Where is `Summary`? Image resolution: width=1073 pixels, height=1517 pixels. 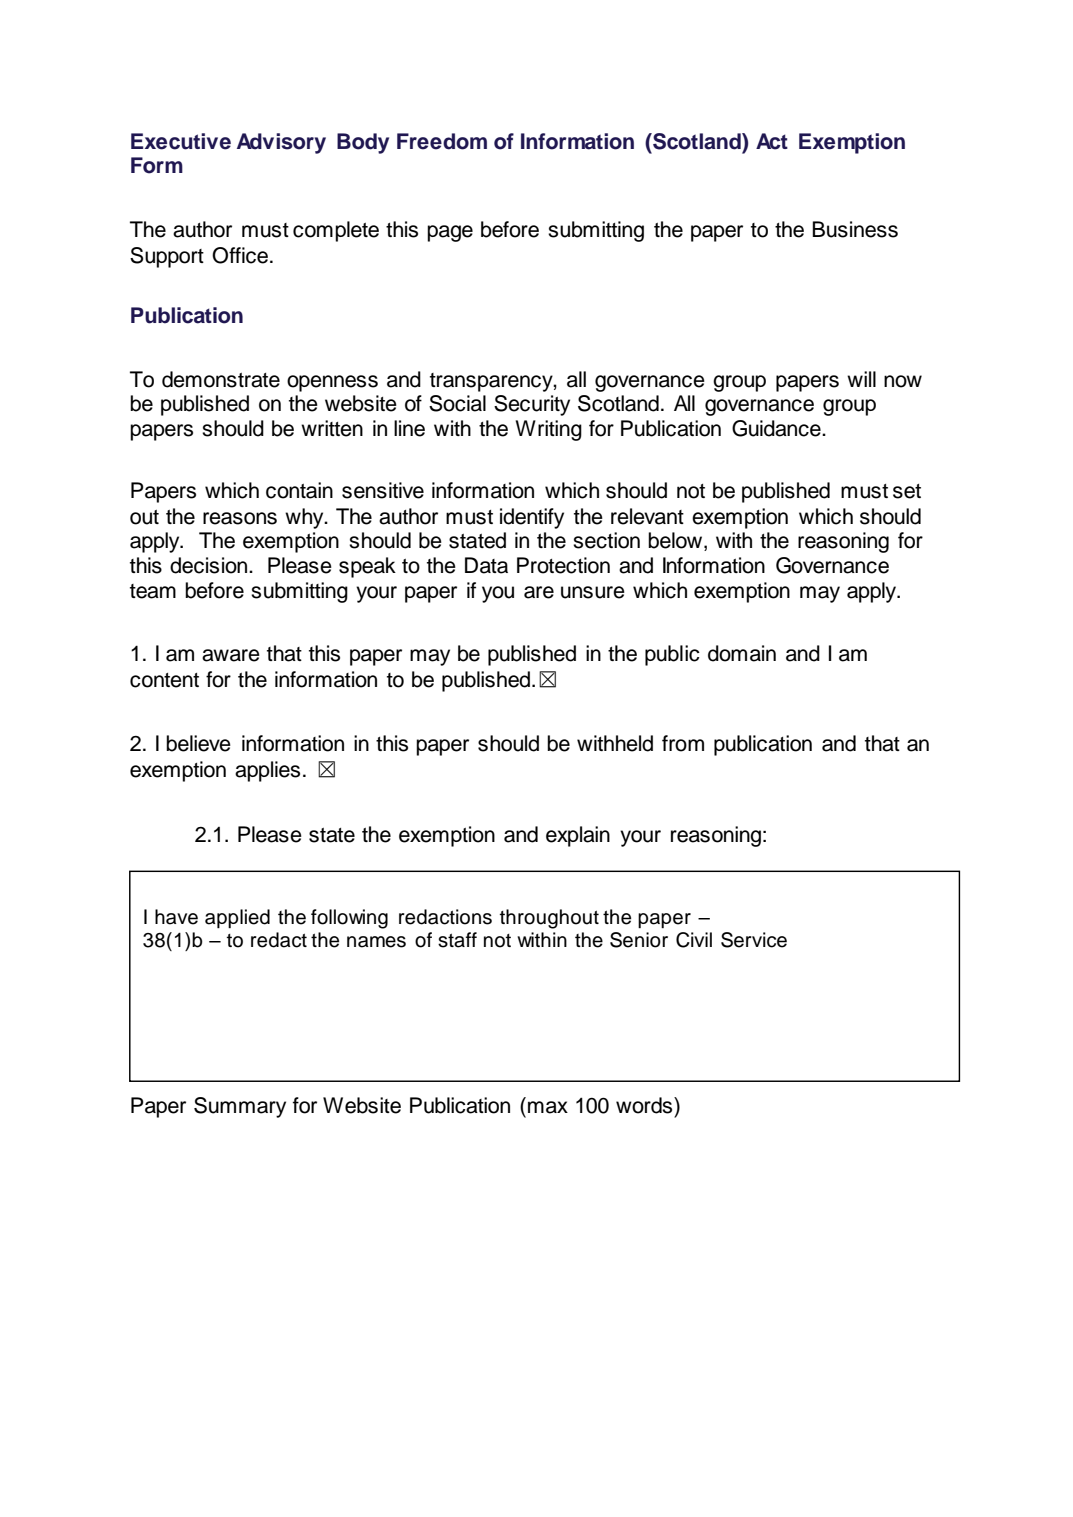
Summary is located at coordinates (240, 1107).
